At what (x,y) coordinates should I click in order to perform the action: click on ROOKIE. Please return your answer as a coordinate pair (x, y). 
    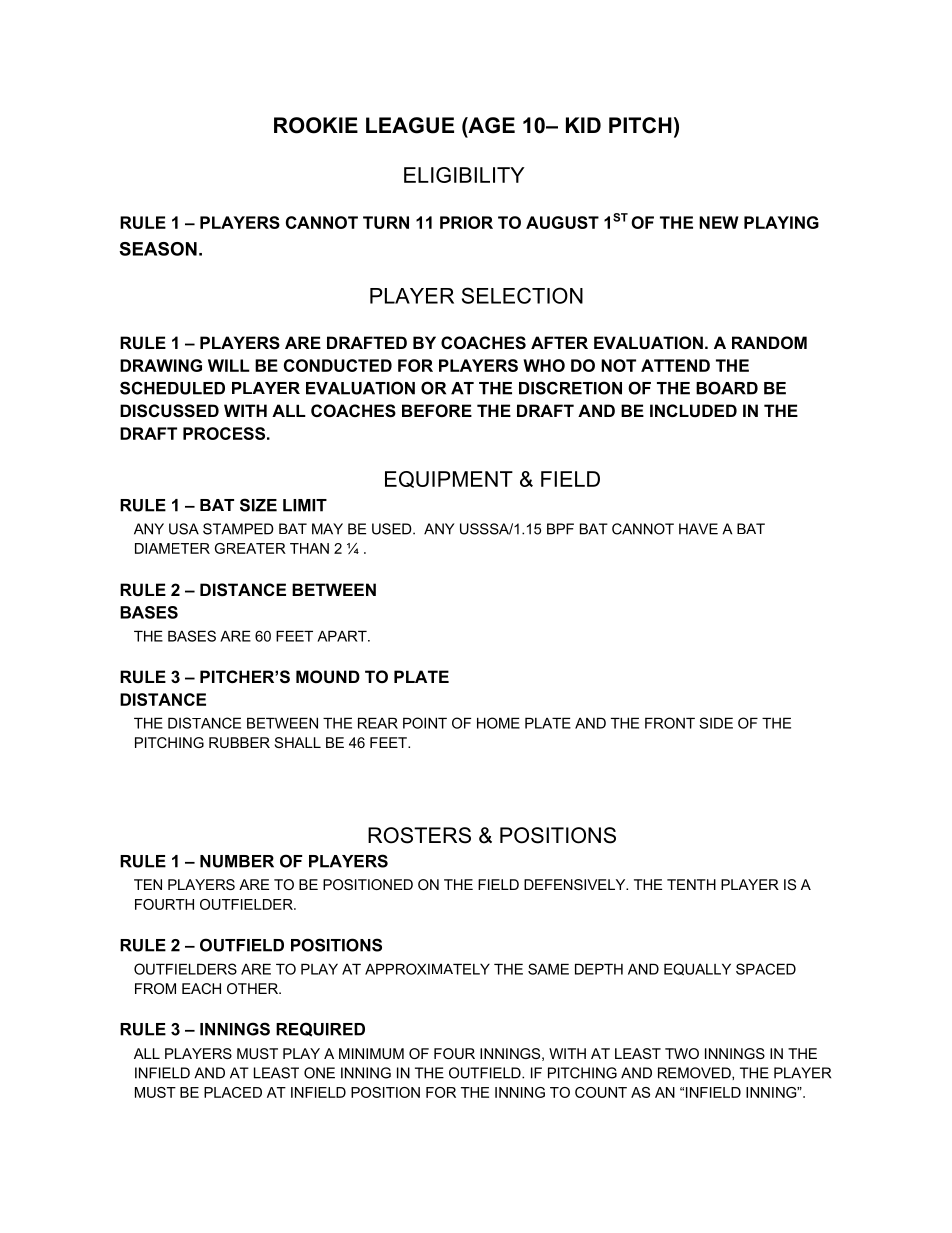
    Looking at the image, I should click on (316, 125).
